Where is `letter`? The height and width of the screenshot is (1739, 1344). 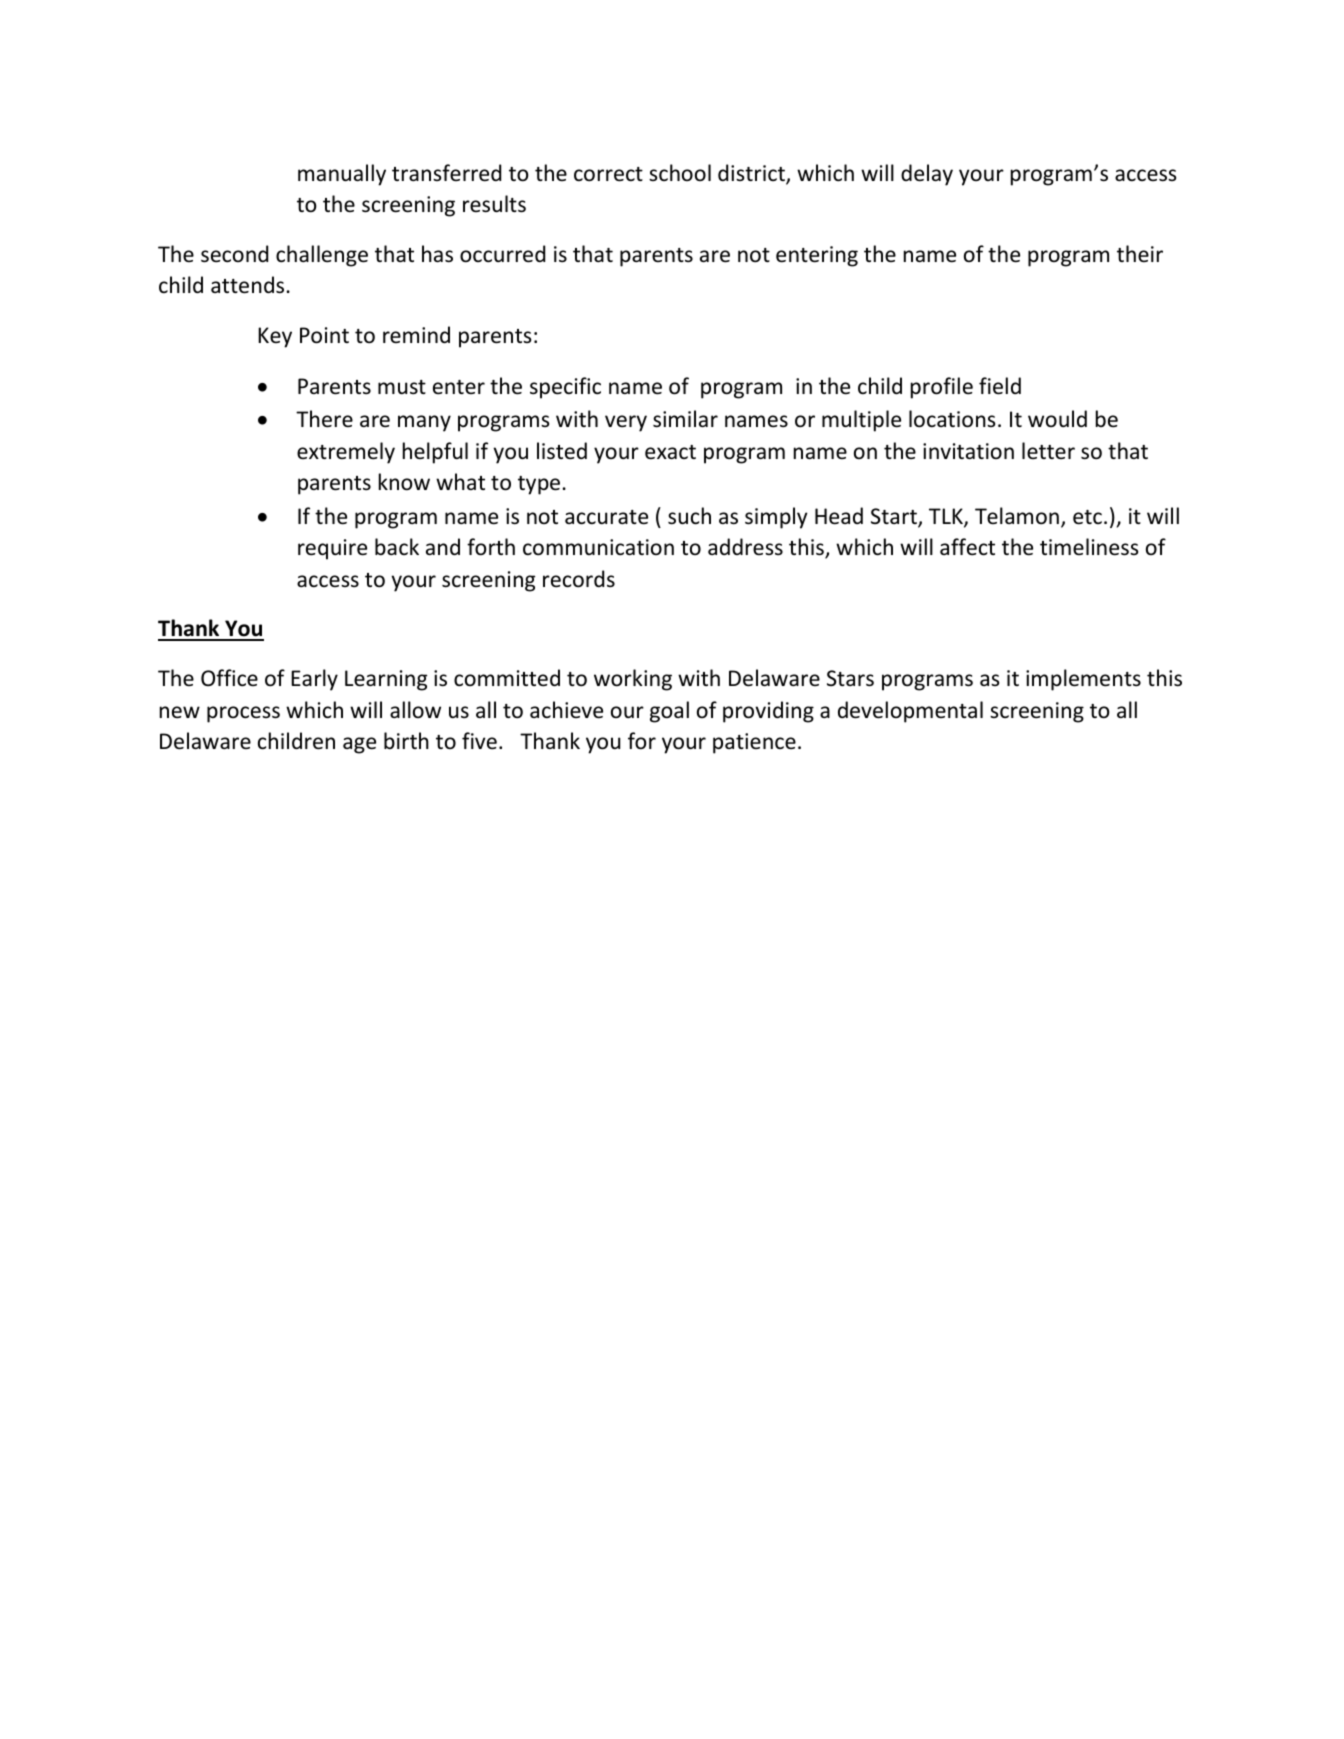 letter is located at coordinates (1048, 450).
